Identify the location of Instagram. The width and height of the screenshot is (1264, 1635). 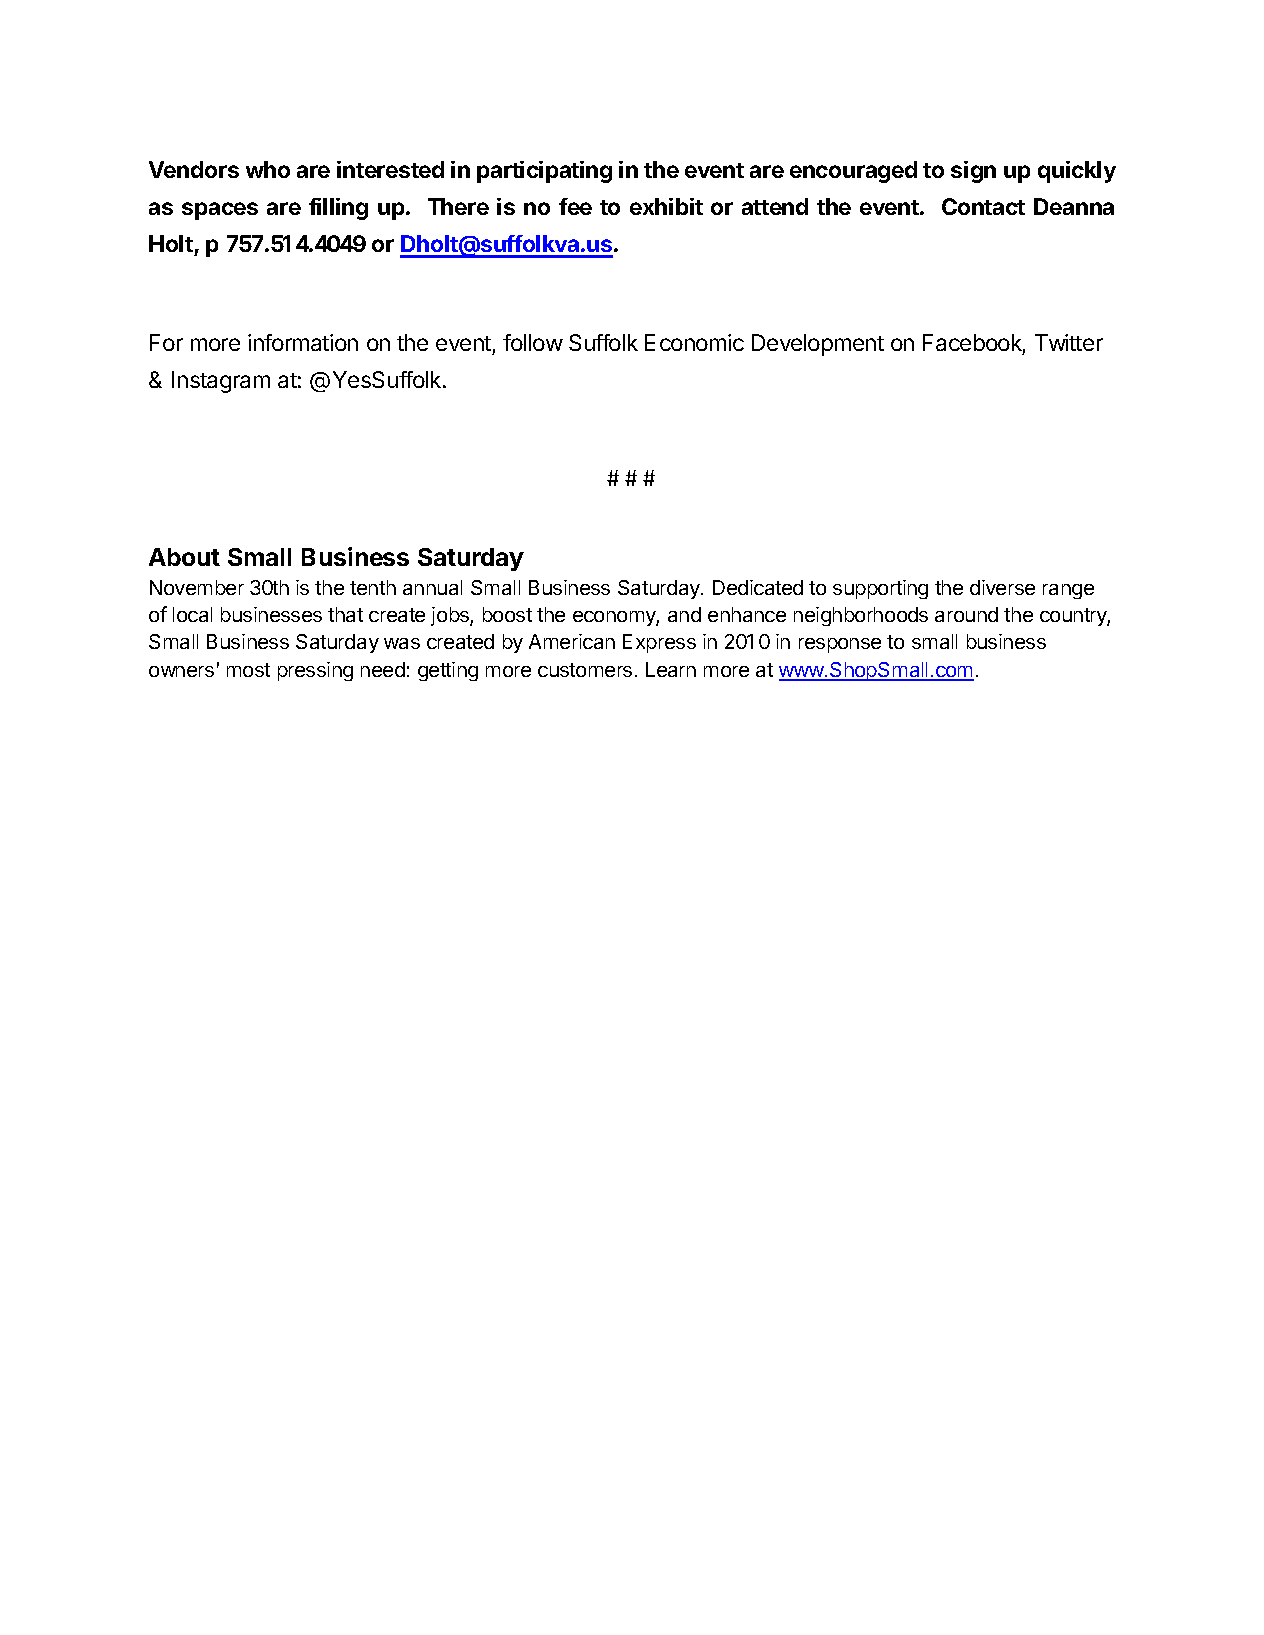
(221, 382).
